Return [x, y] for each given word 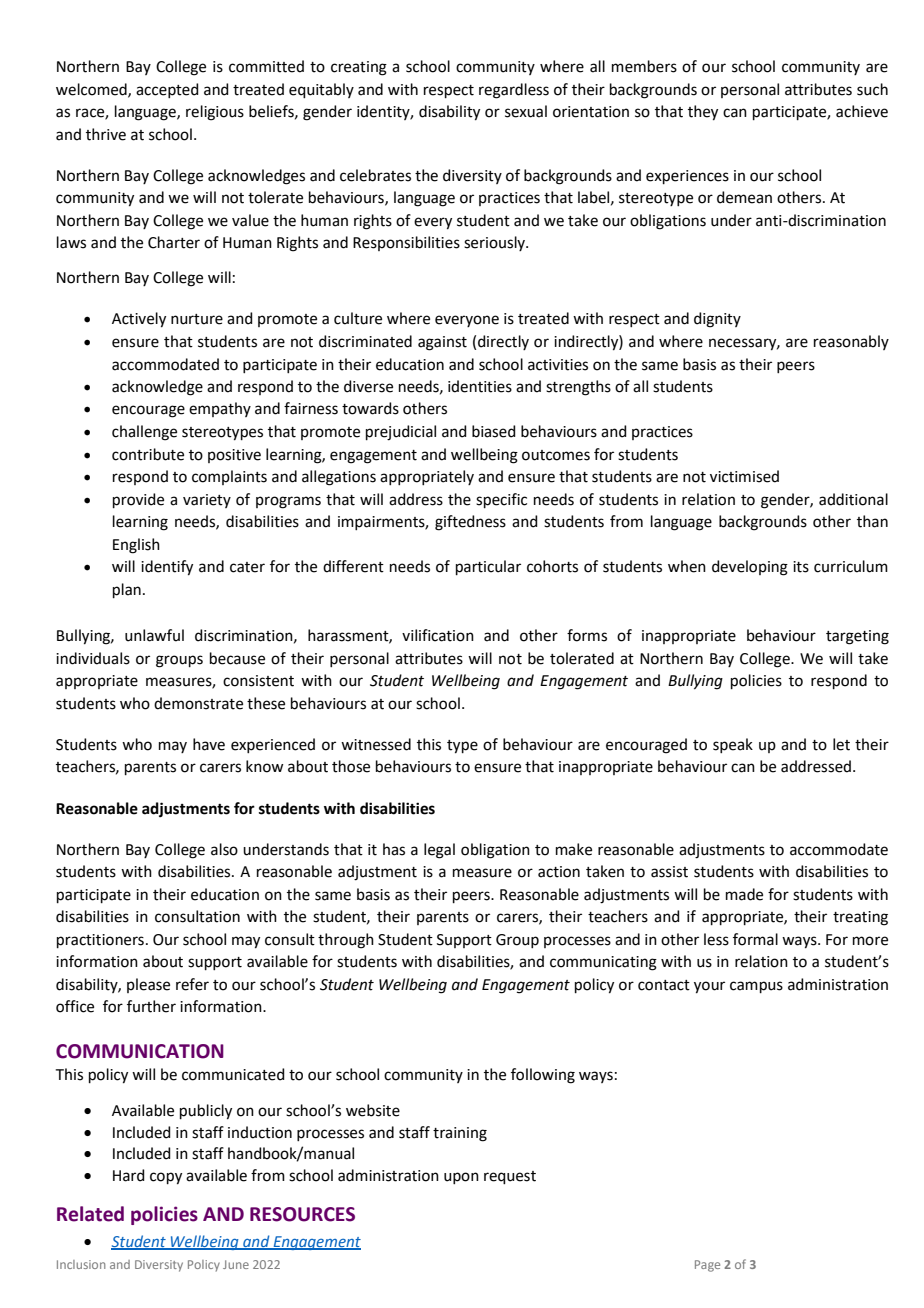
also [224, 849]
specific [501, 500]
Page [707, 1266]
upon [461, 1178]
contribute [148, 454]
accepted [167, 90]
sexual [526, 111]
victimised [744, 476]
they [703, 113]
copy [166, 1178]
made [744, 894]
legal [439, 851]
